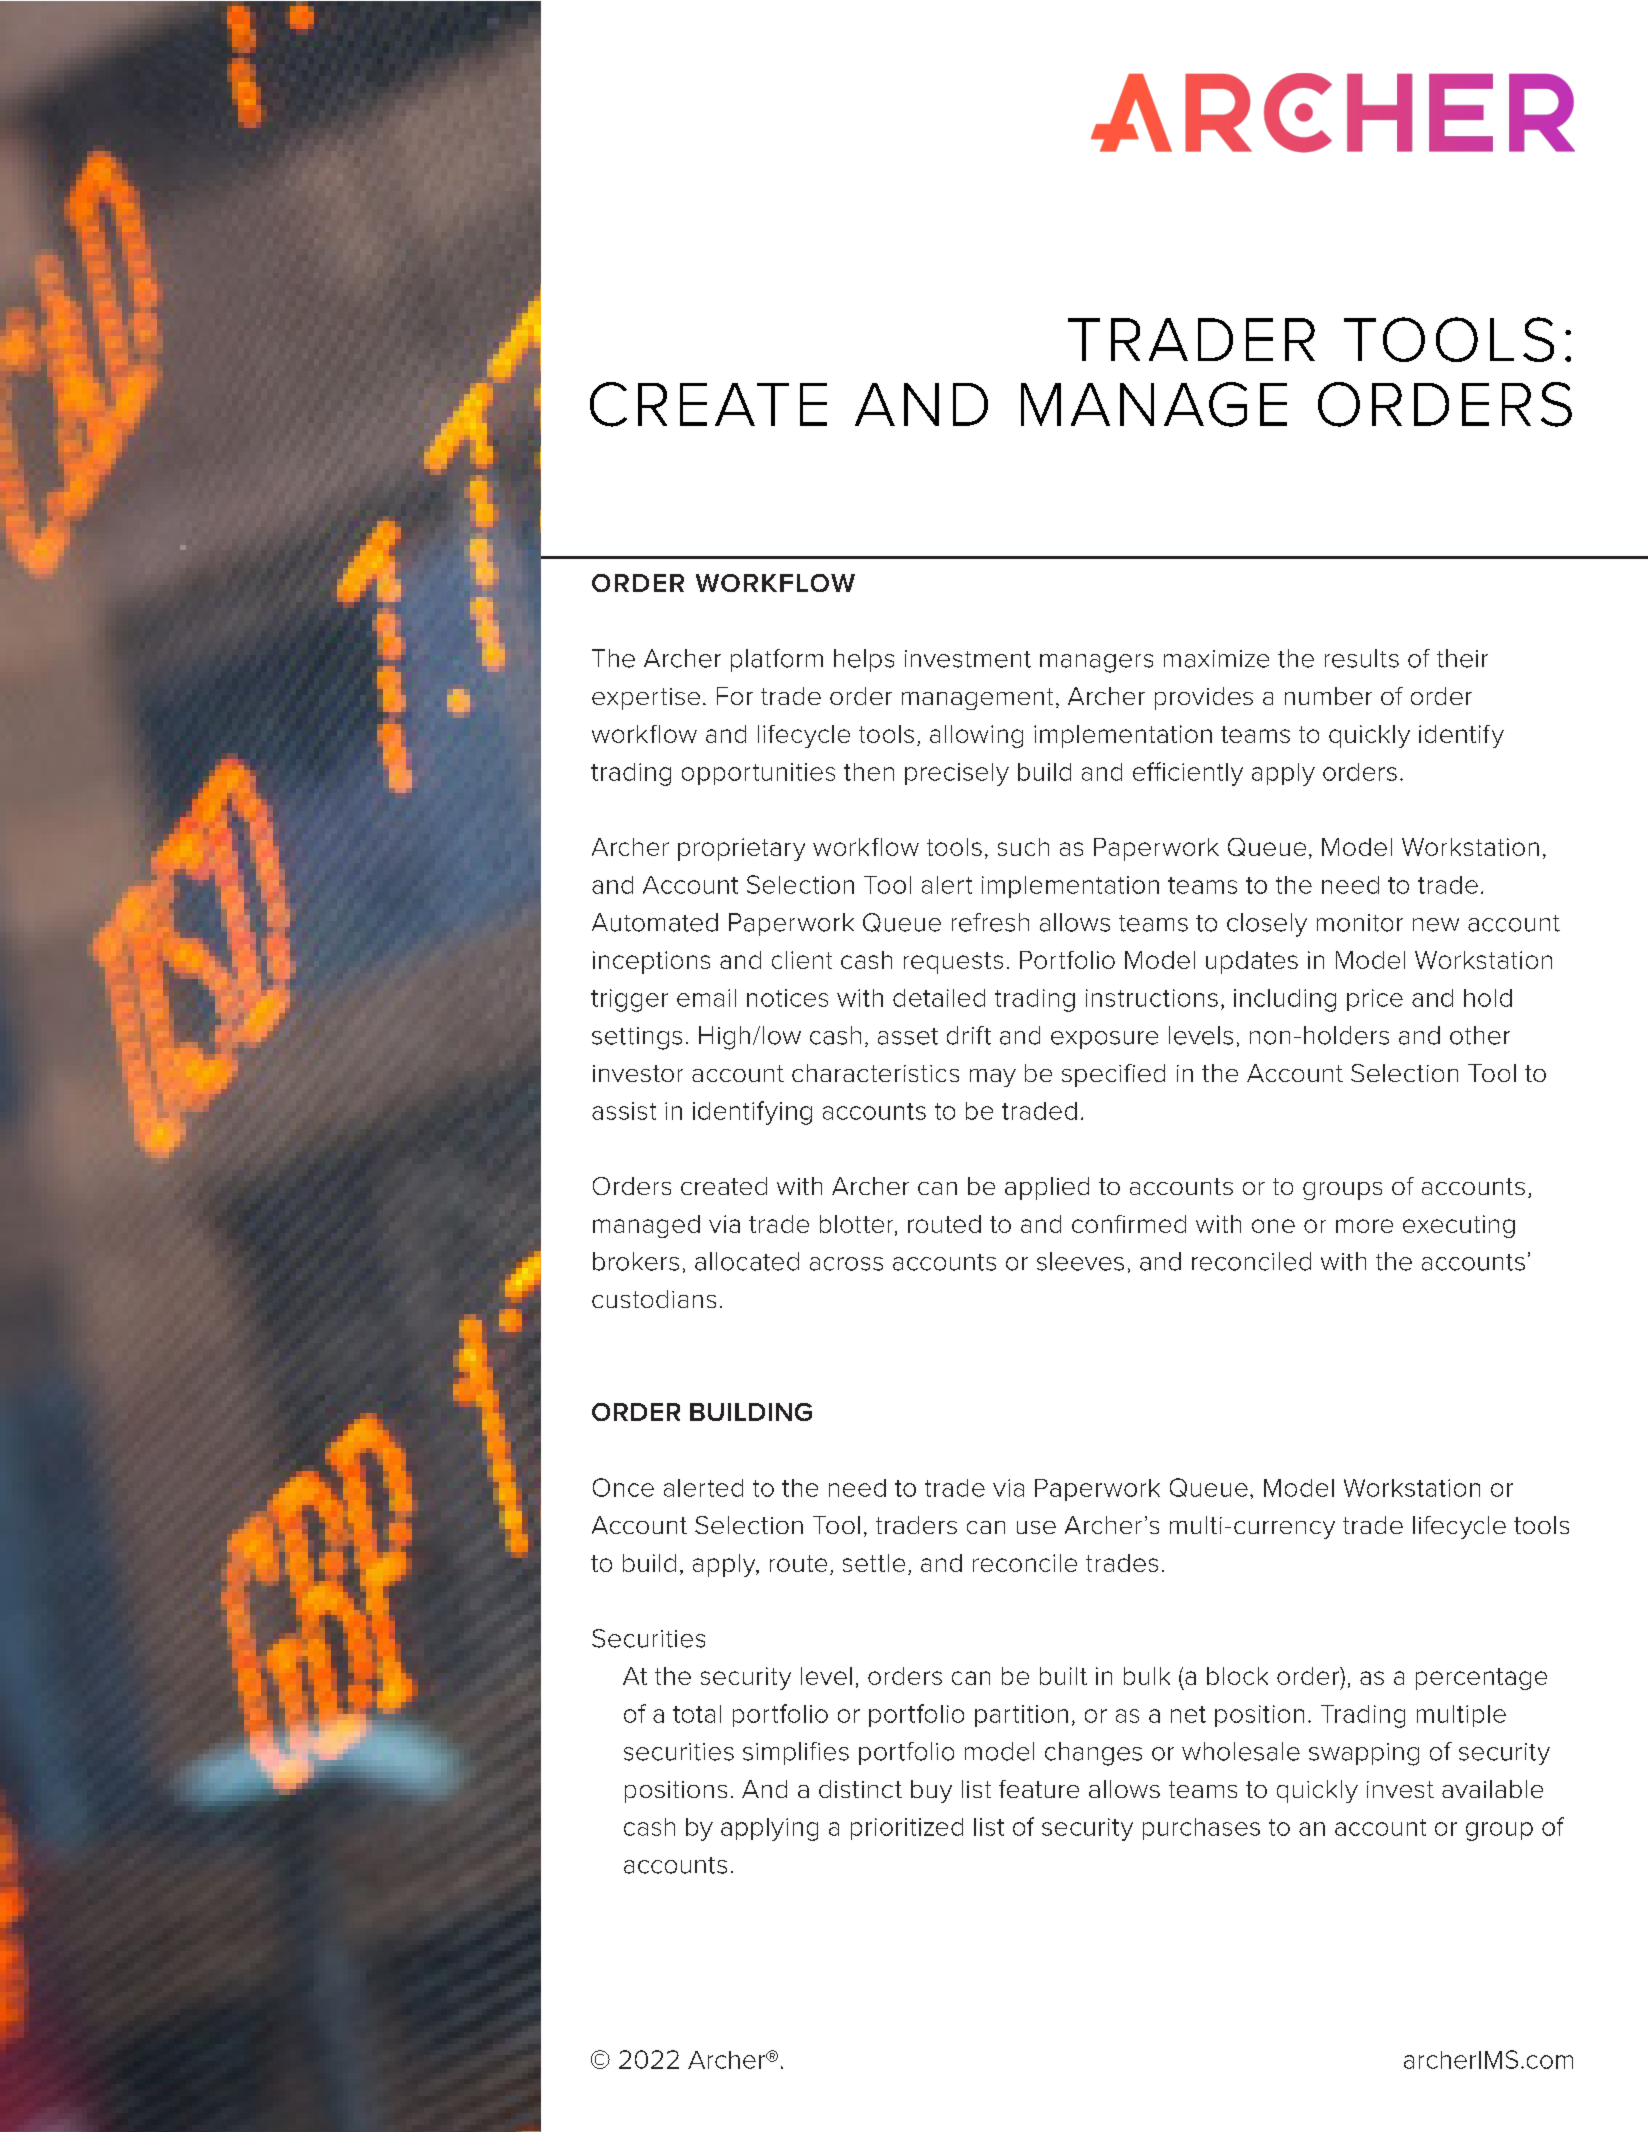  What do you see at coordinates (747, 1261) in the screenshot?
I see `allocated` at bounding box center [747, 1261].
